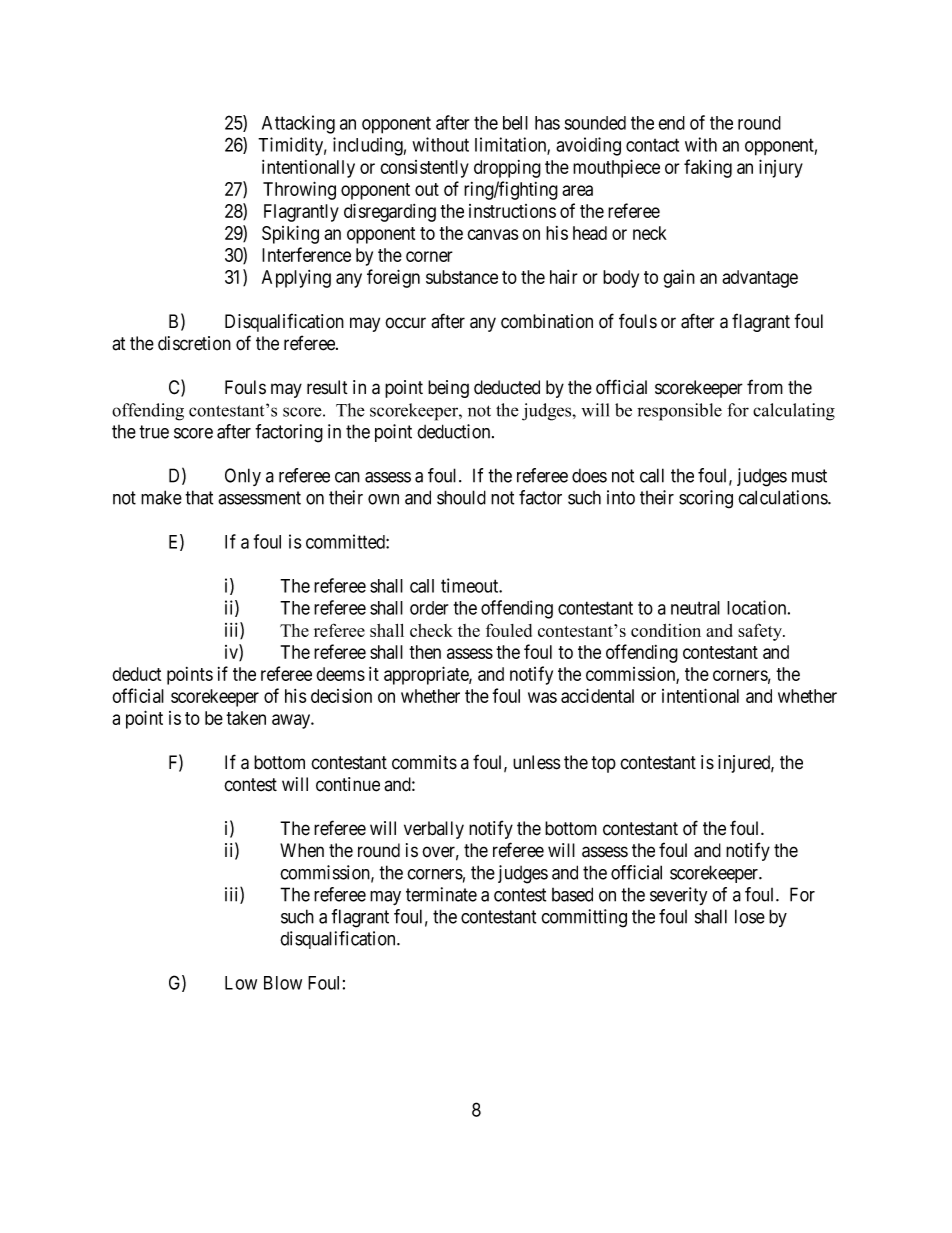  What do you see at coordinates (246, 718) in the image?
I see `taken` at bounding box center [246, 718].
